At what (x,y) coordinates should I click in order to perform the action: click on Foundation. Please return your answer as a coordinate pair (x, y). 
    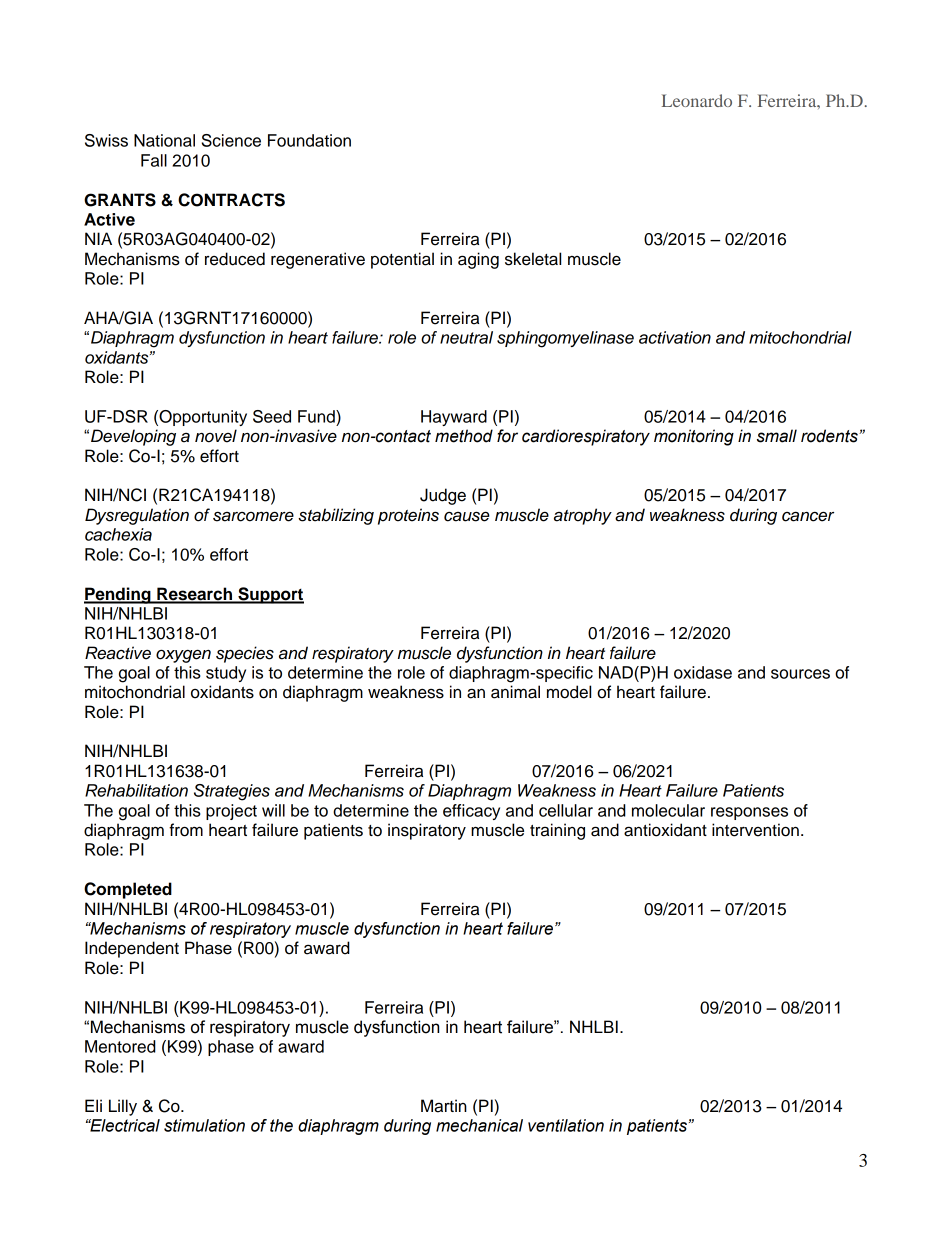
    Looking at the image, I should click on (309, 140).
